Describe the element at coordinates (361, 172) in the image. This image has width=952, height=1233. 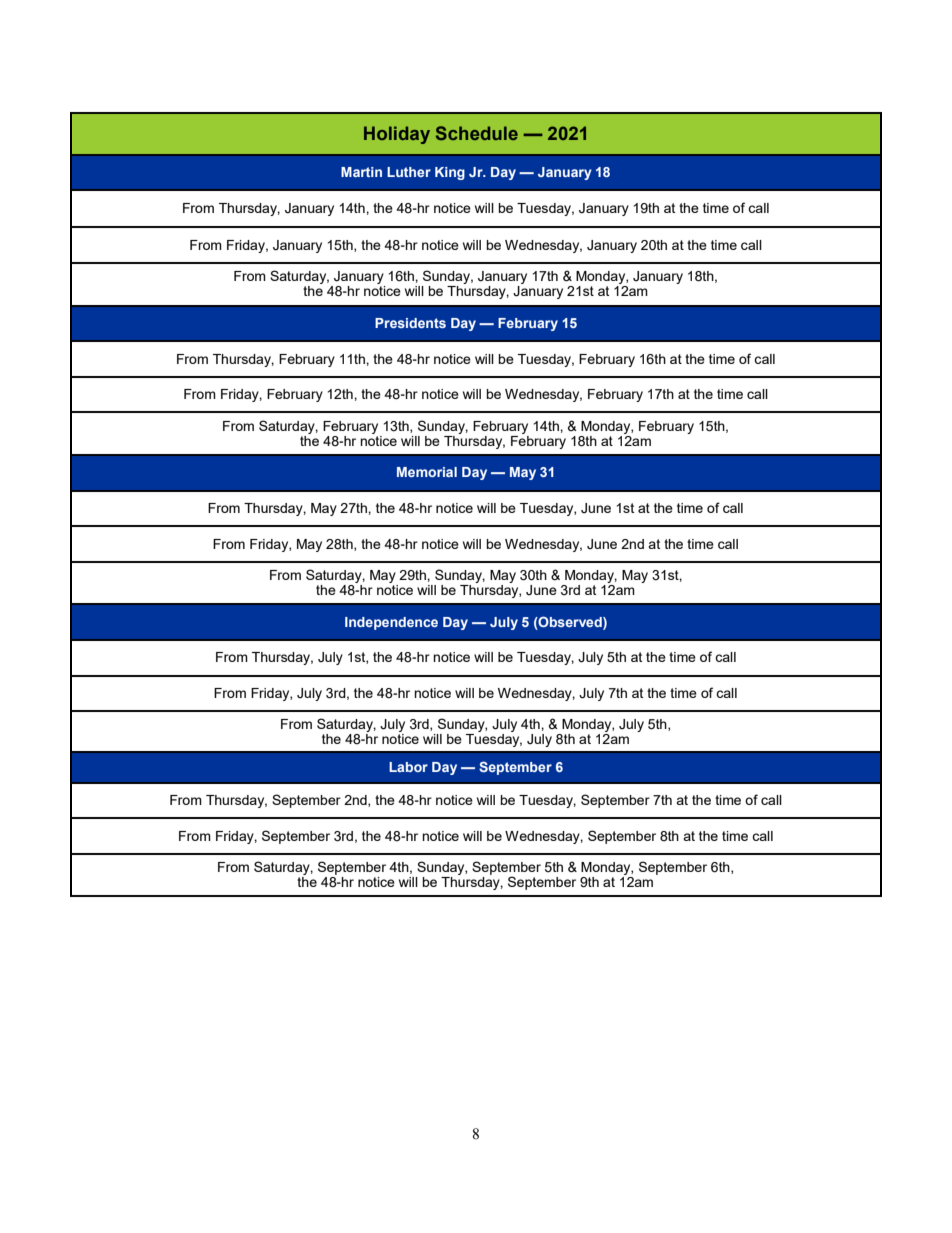
I see `Martin` at that location.
